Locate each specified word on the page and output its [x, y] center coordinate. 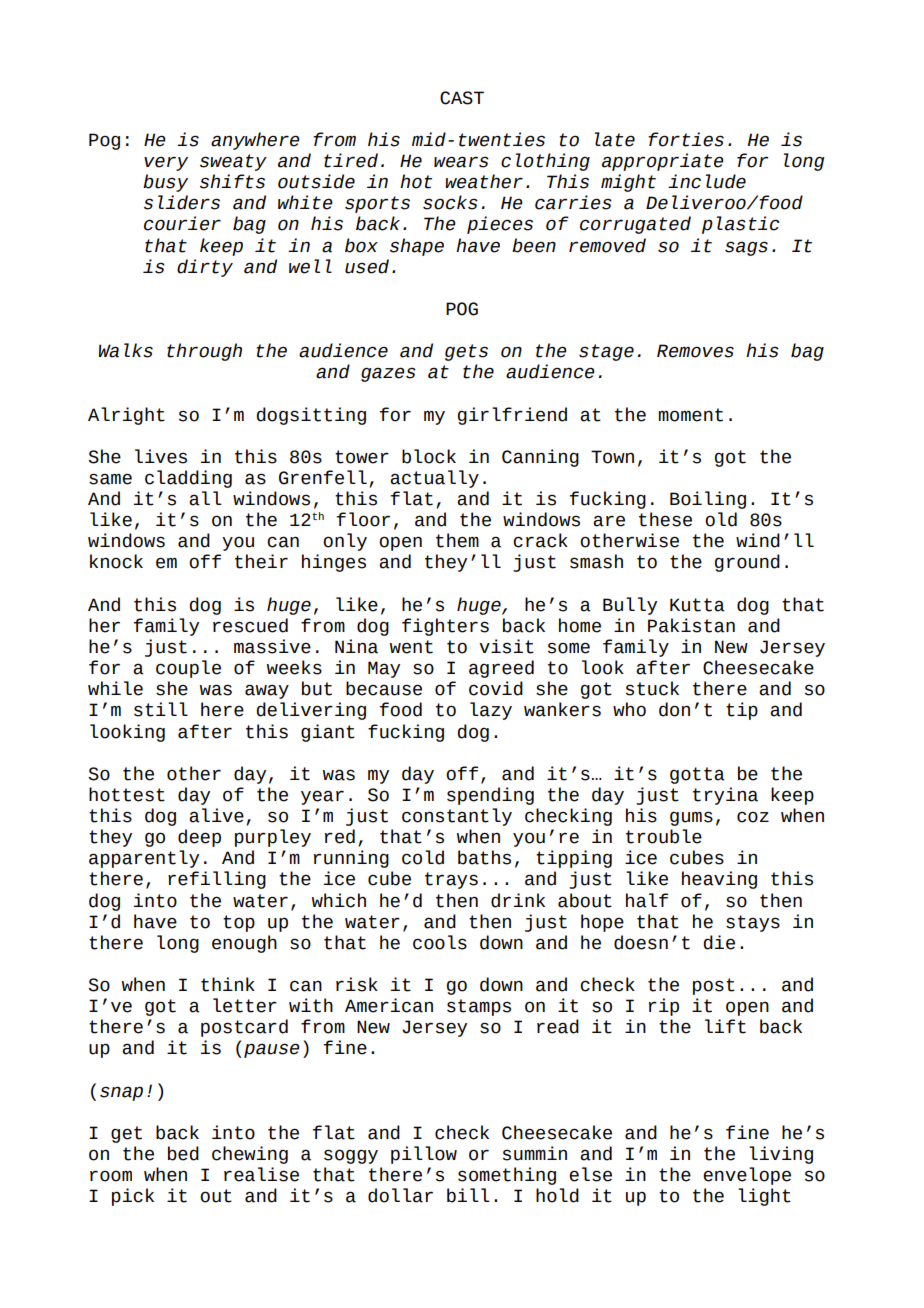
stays [753, 923]
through [204, 352]
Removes [695, 351]
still [161, 709]
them [457, 540]
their [261, 561]
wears [461, 162]
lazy [491, 711]
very [166, 164]
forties [686, 139]
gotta [697, 775]
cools [440, 942]
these [665, 519]
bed [183, 1153]
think [228, 984]
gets [466, 352]
